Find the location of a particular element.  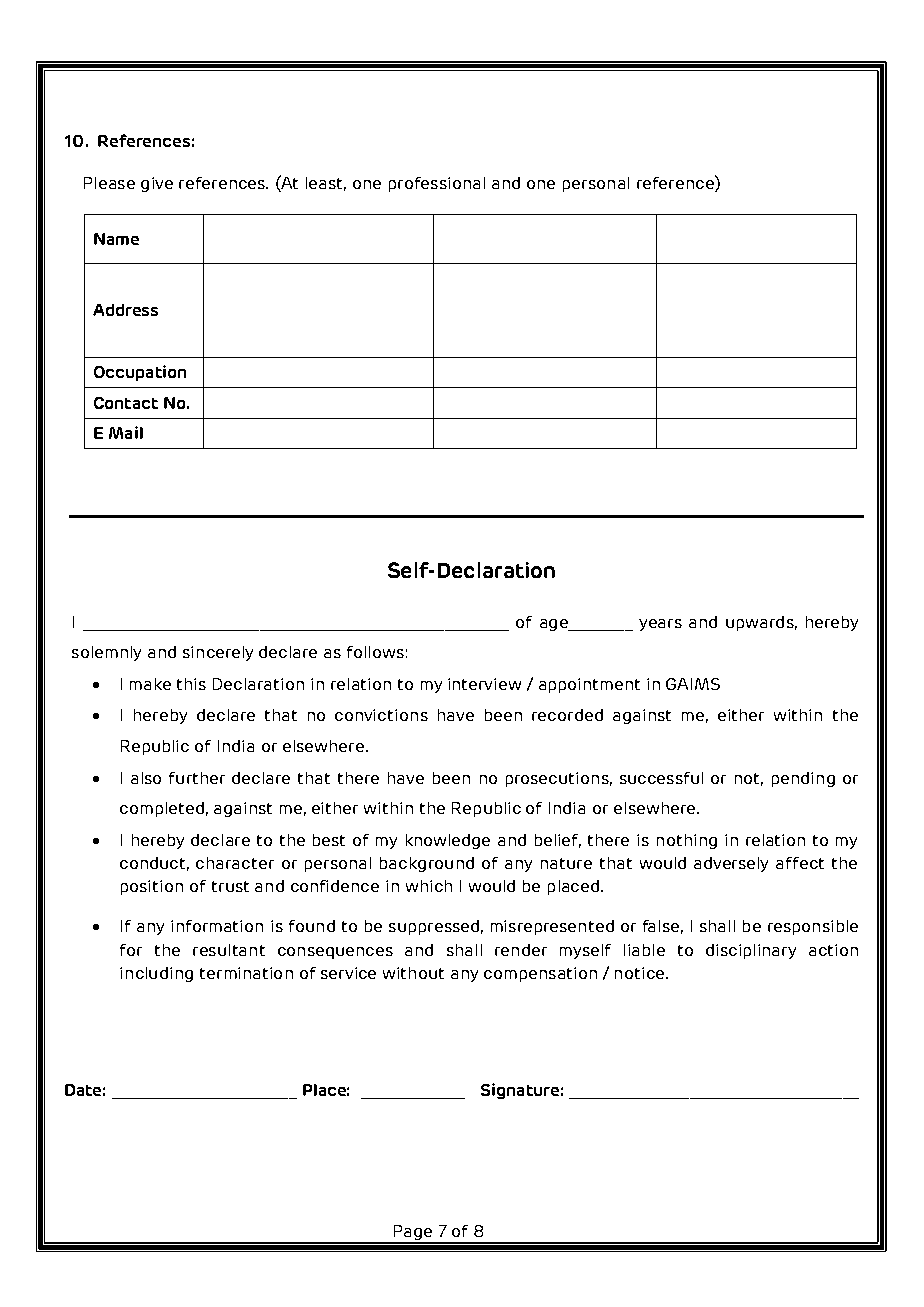

sincerely is located at coordinates (218, 653).
